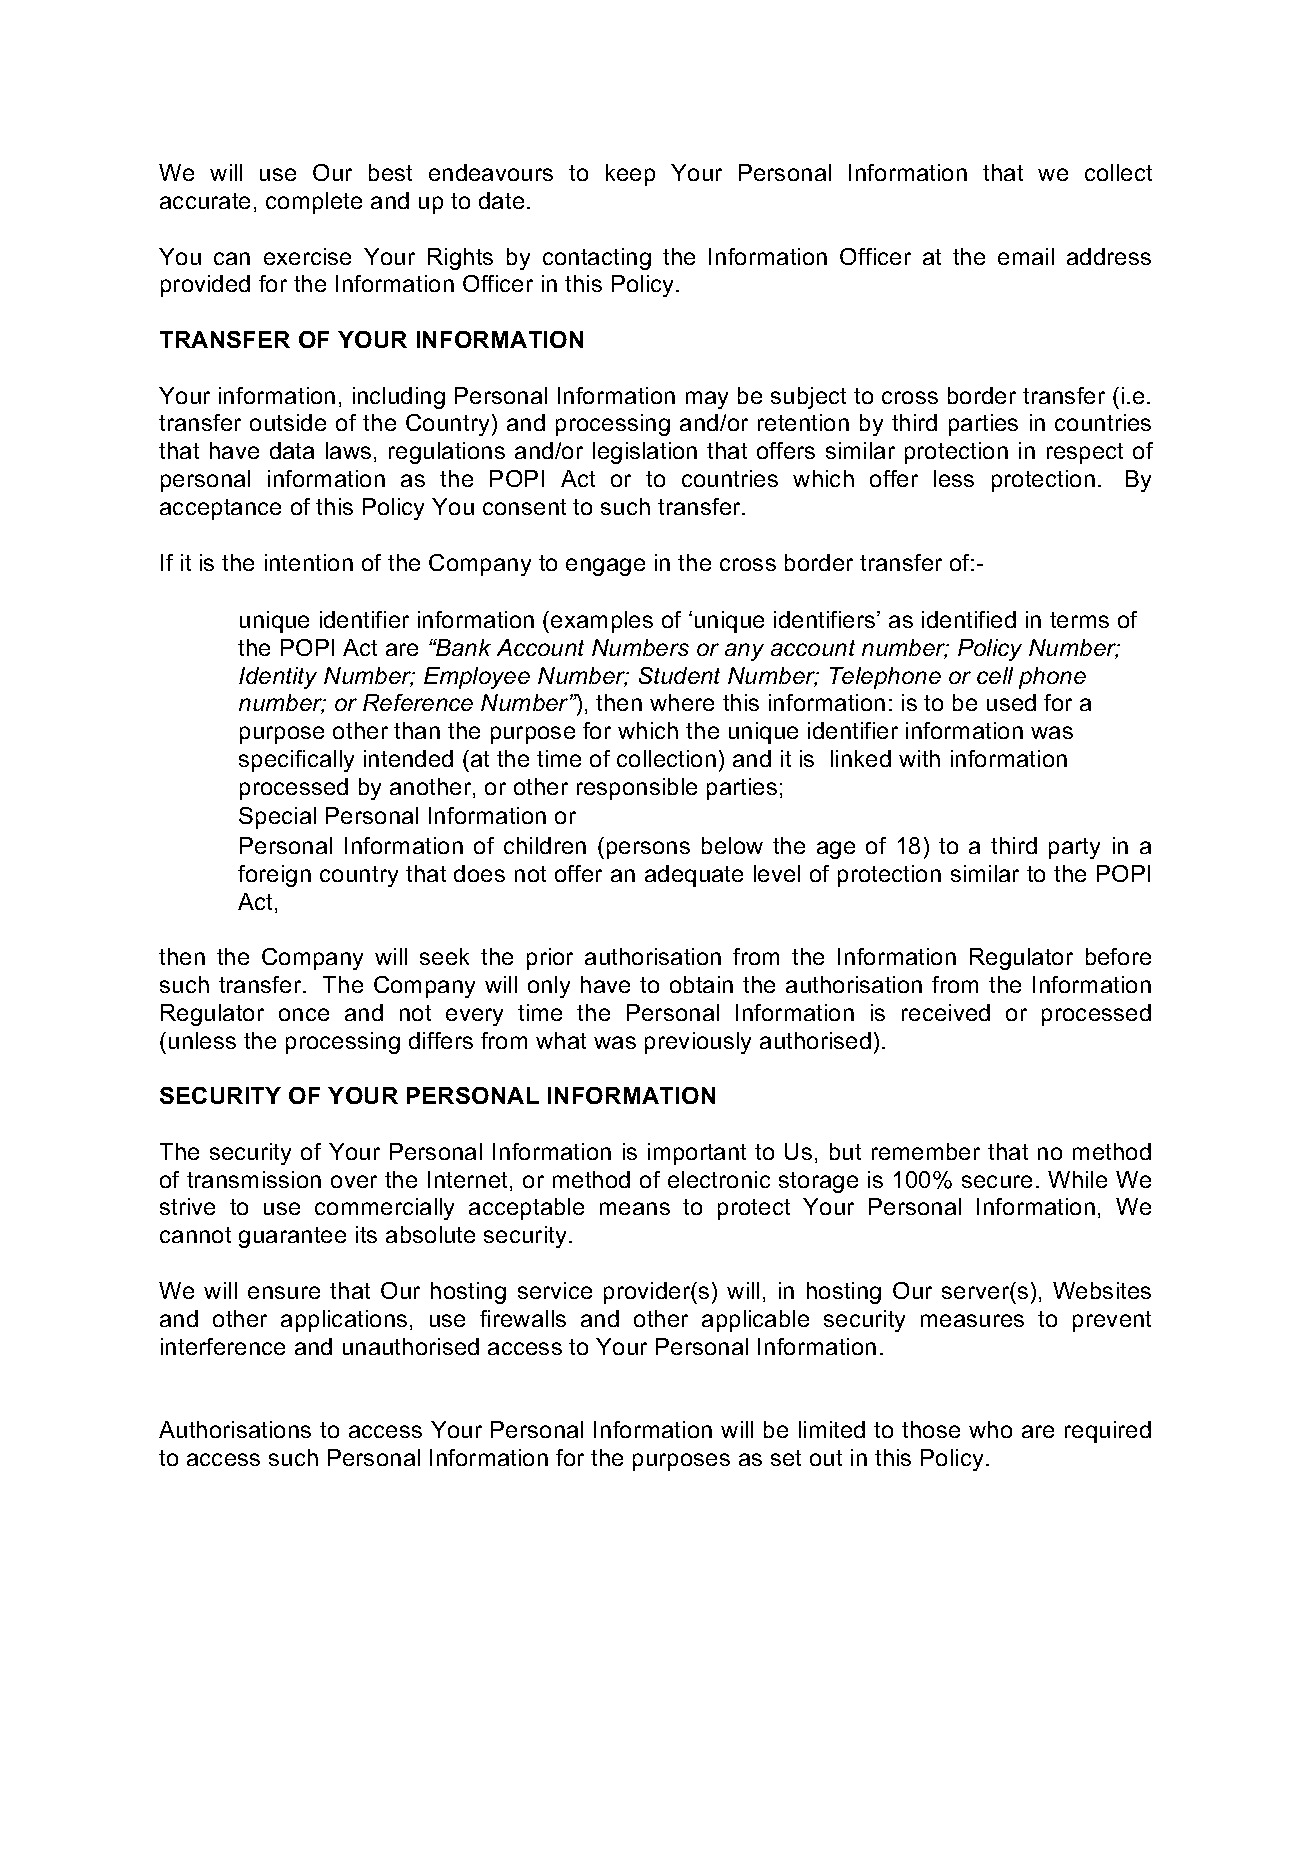  Describe the element at coordinates (786, 1458) in the screenshot. I see `set` at that location.
